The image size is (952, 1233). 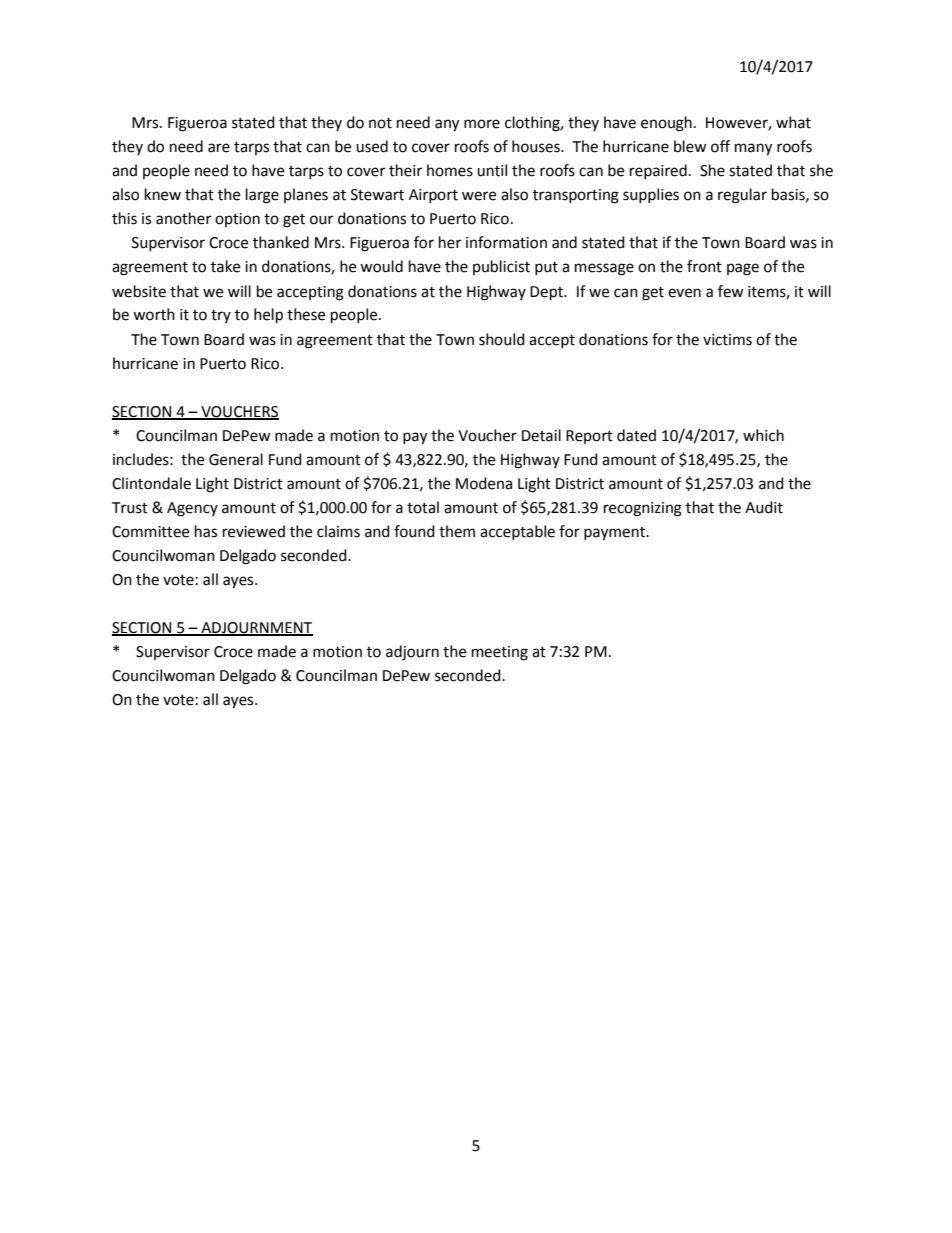 I want to click on Modena, so click(x=484, y=483).
